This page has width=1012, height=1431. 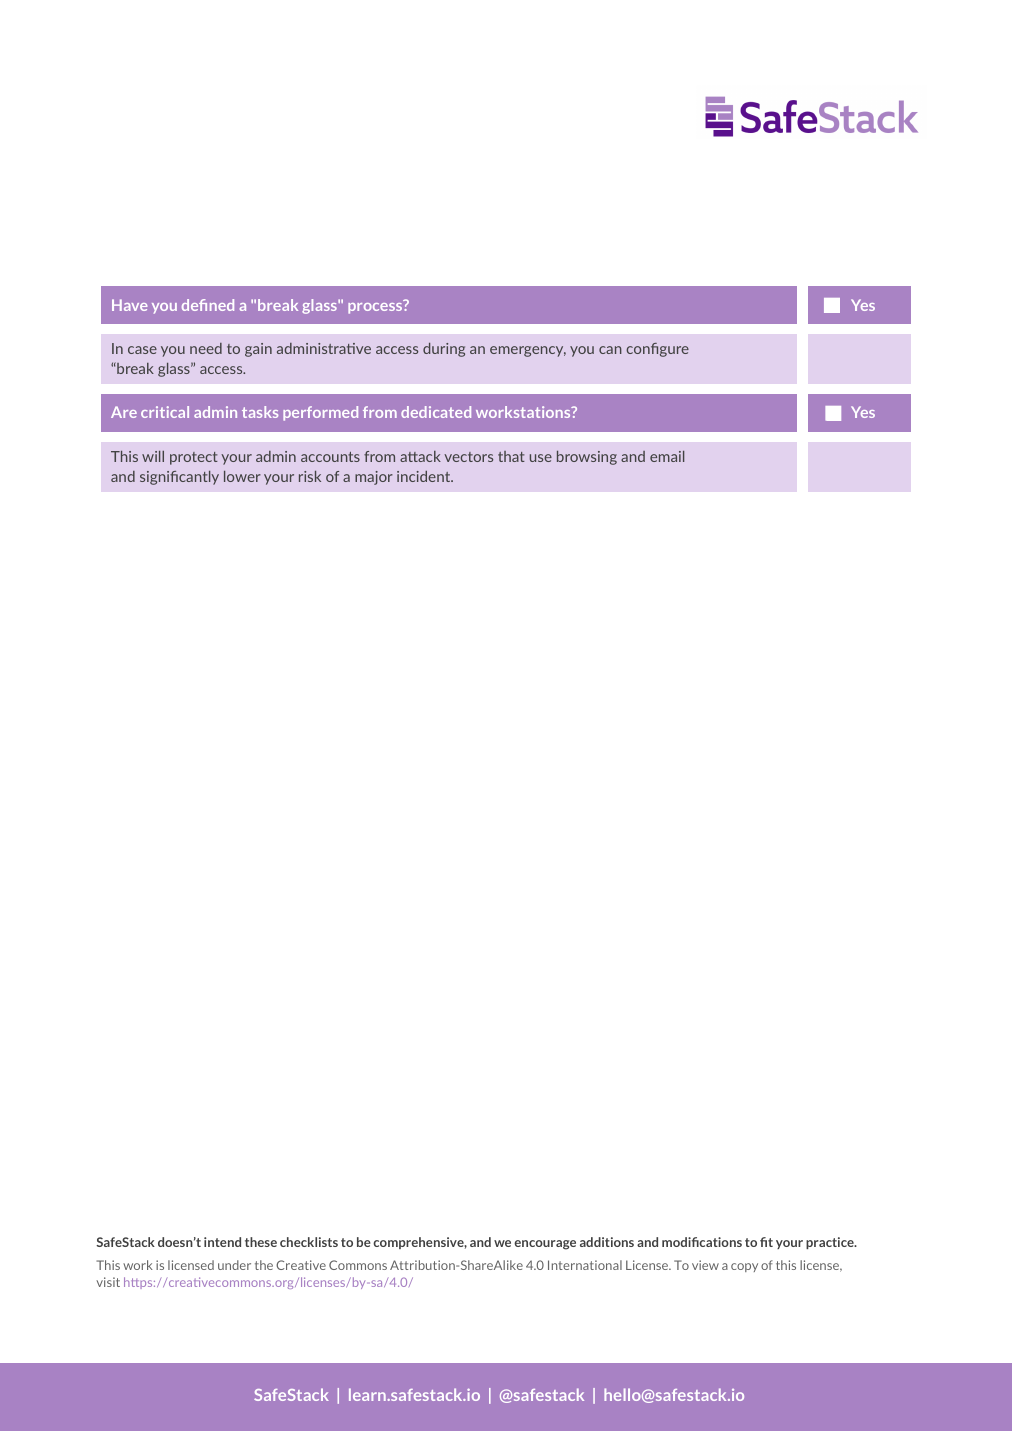 What do you see at coordinates (766, 1242) in the page?
I see `fit` at bounding box center [766, 1242].
